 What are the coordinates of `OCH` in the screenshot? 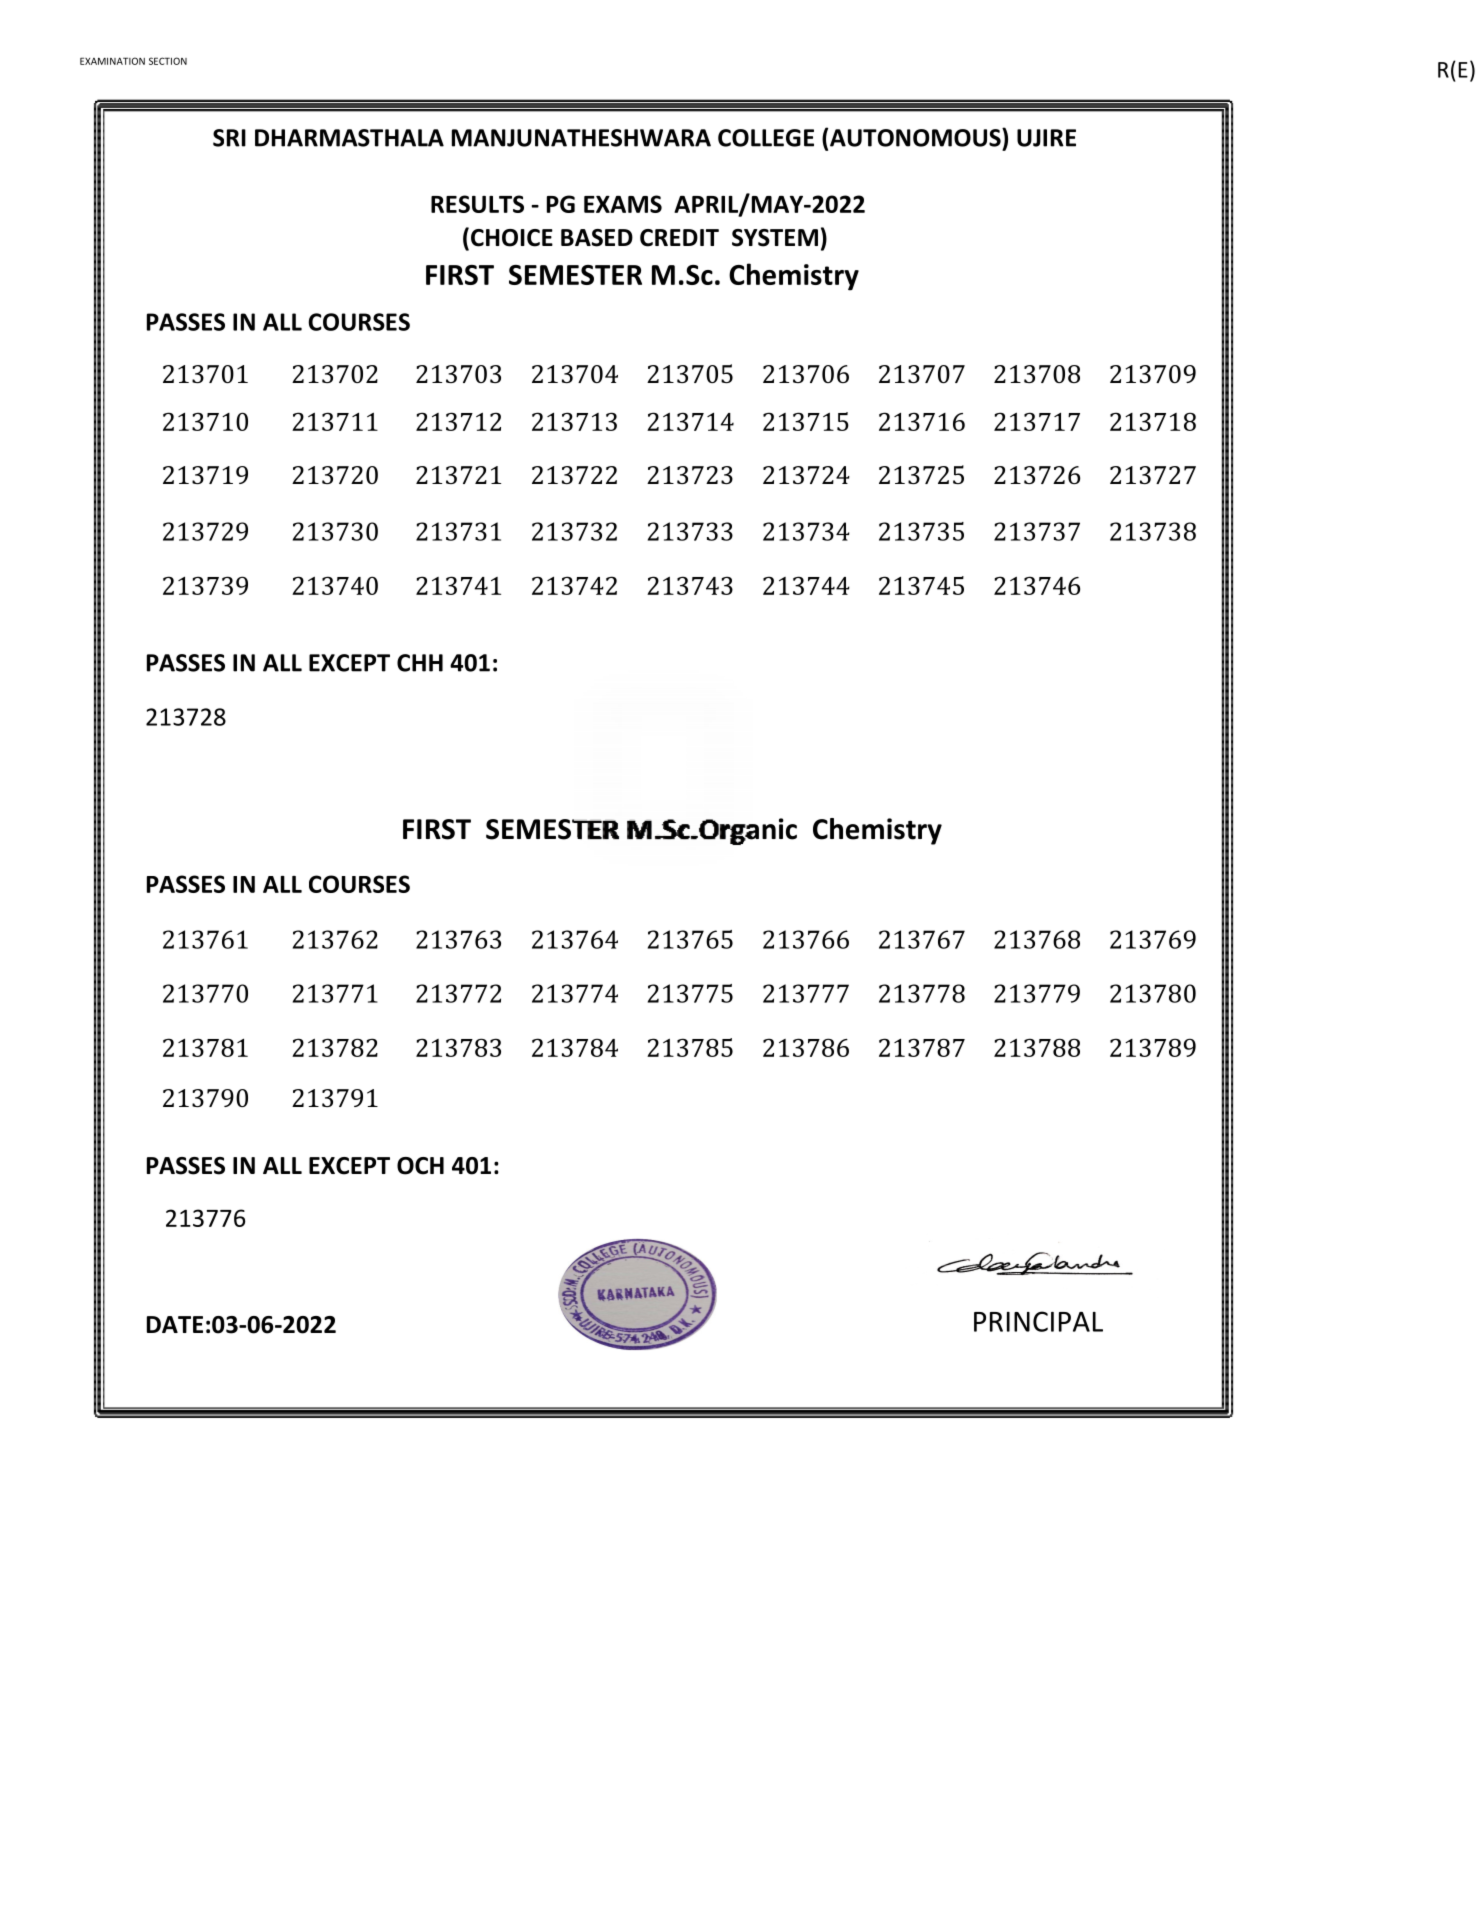 It's located at (420, 1166).
